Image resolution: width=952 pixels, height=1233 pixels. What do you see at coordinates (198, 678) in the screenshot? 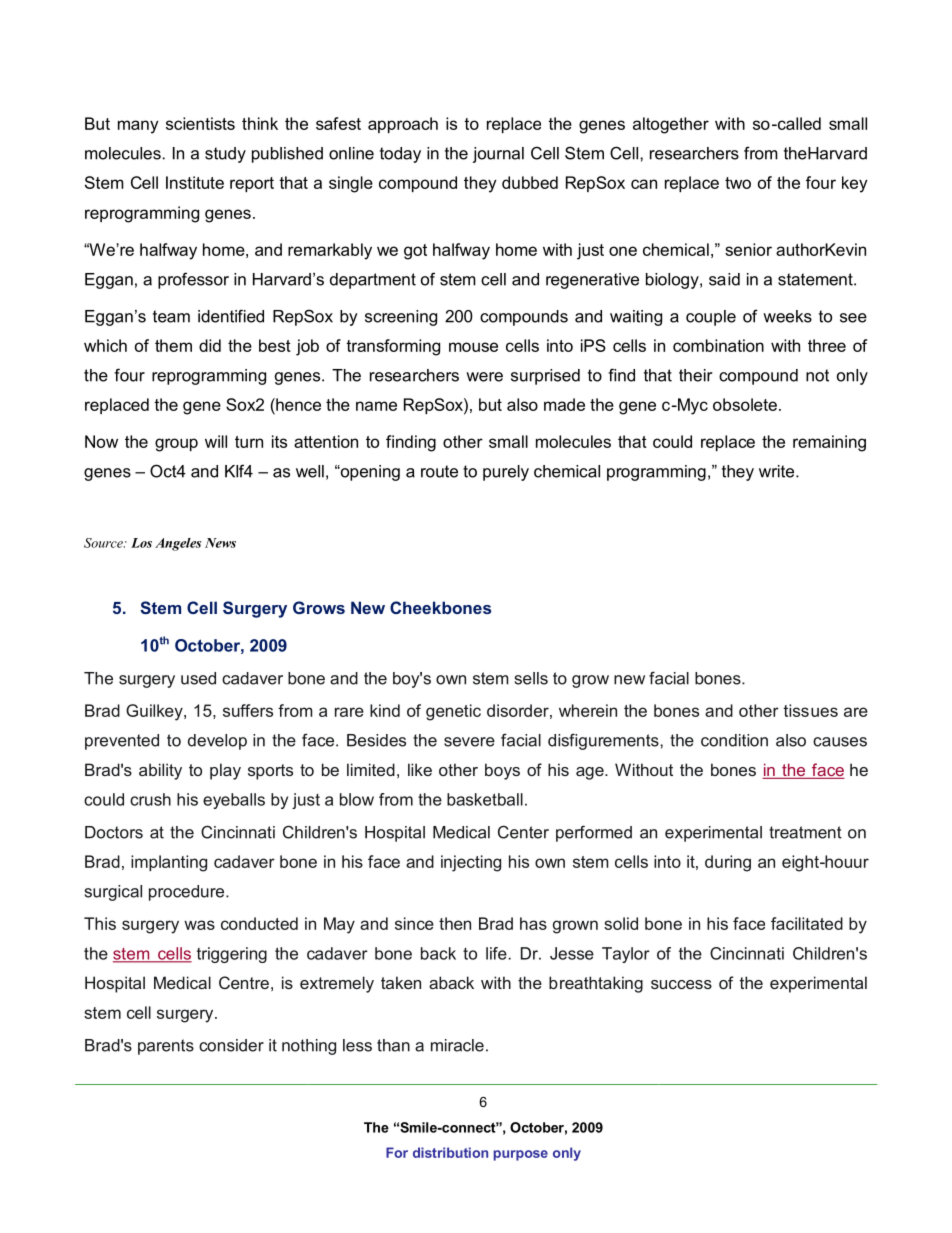
I see `used` at bounding box center [198, 678].
